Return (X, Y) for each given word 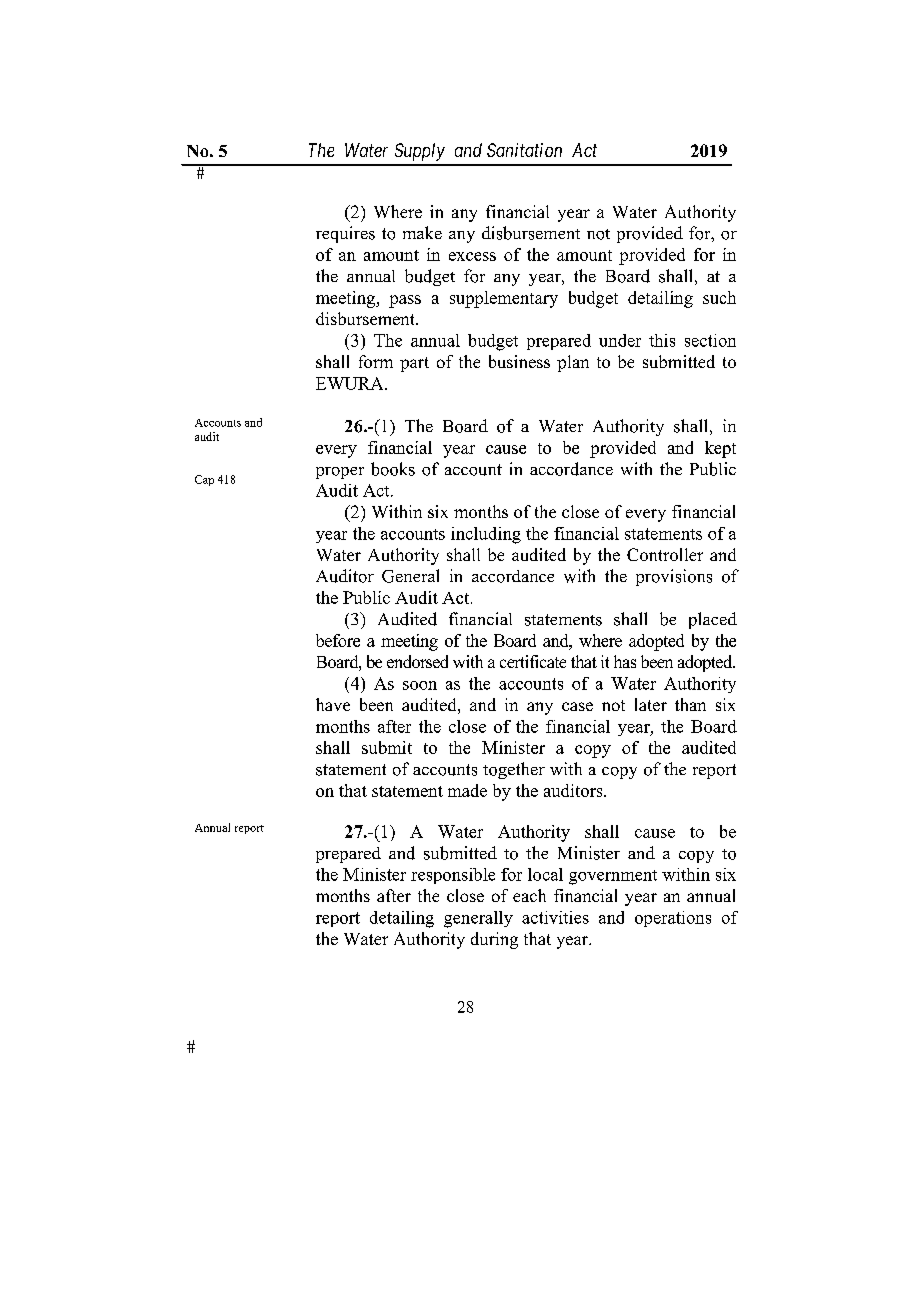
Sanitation (524, 150)
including (486, 535)
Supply (420, 152)
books (393, 469)
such (719, 297)
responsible (453, 876)
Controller (665, 554)
